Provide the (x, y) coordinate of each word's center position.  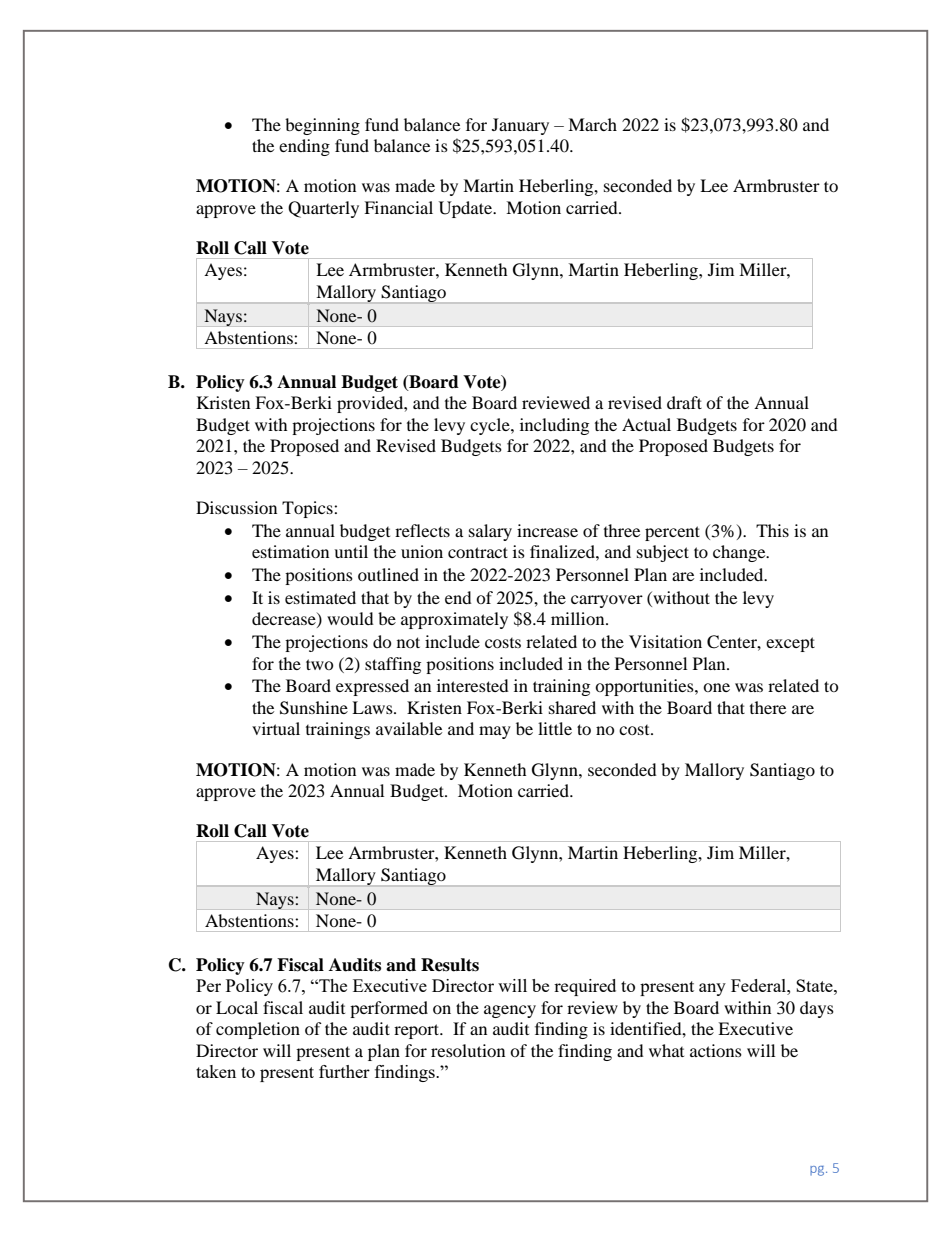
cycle (491, 426)
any (712, 989)
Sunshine (314, 708)
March (592, 124)
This (772, 530)
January (520, 126)
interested (473, 685)
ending (304, 147)
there (768, 707)
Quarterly (323, 209)
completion (258, 1030)
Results (450, 965)
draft (684, 402)
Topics (308, 509)
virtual (276, 728)
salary (490, 532)
